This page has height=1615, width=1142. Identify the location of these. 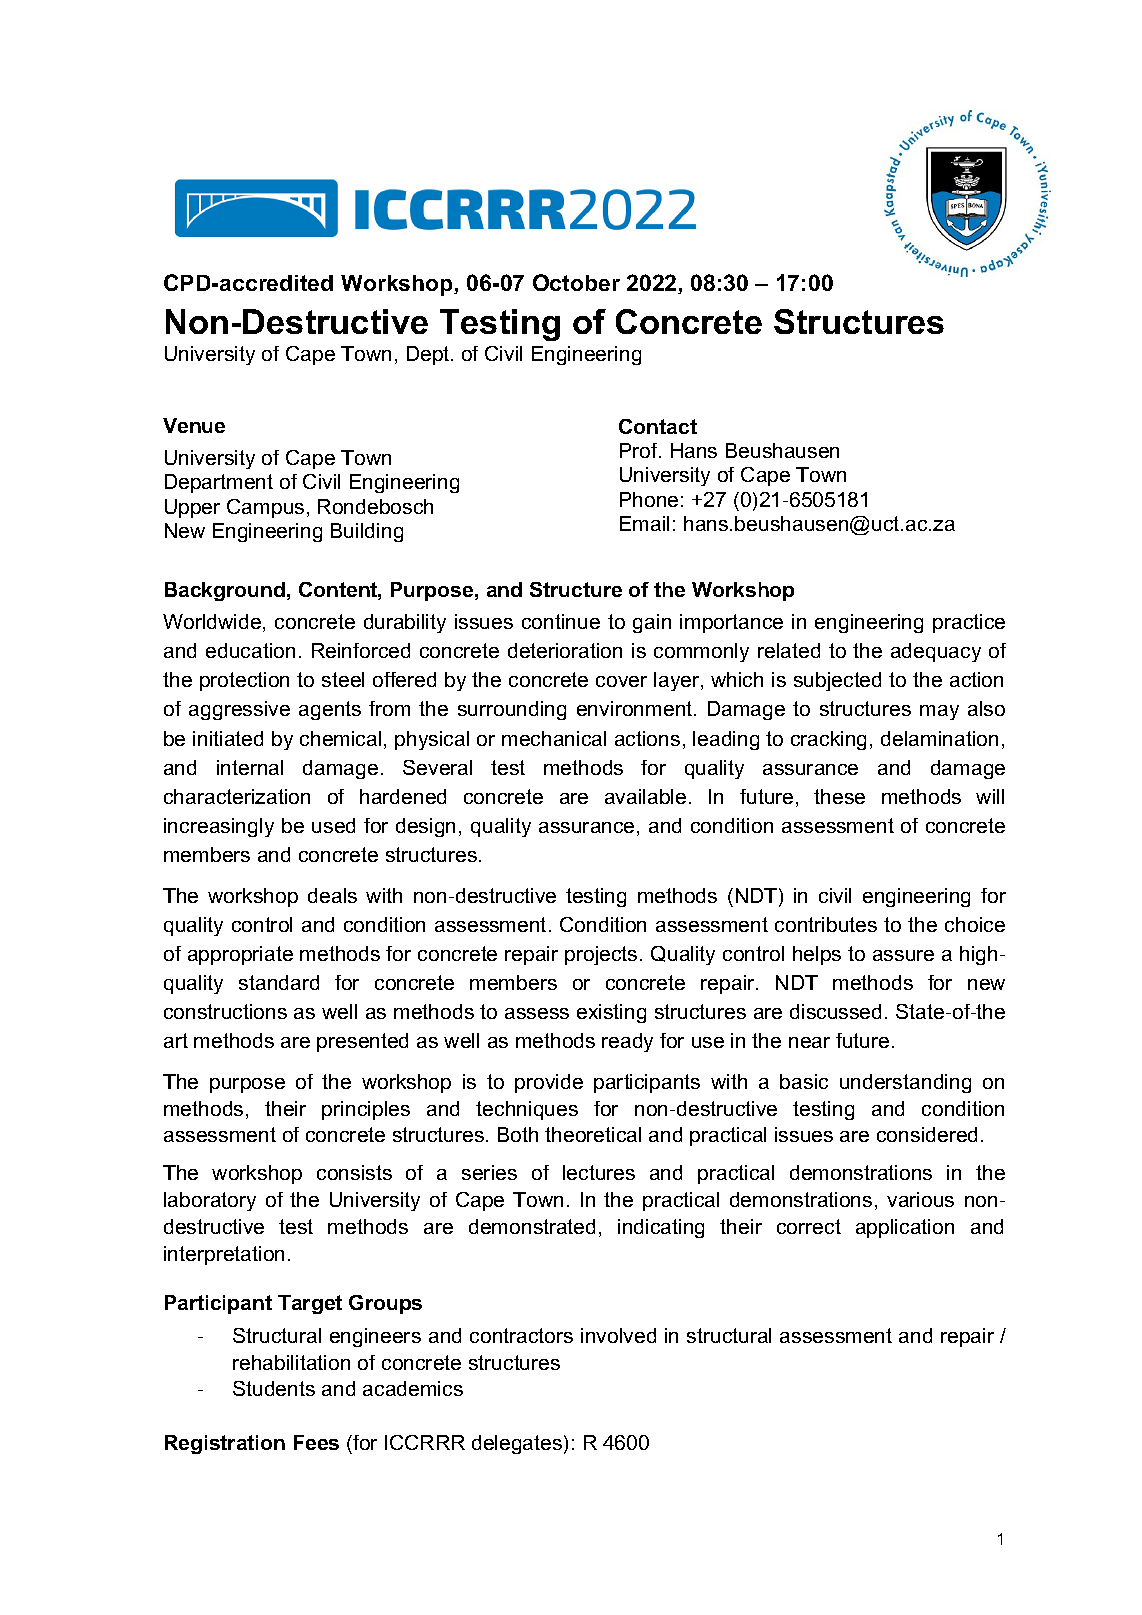
(839, 796).
